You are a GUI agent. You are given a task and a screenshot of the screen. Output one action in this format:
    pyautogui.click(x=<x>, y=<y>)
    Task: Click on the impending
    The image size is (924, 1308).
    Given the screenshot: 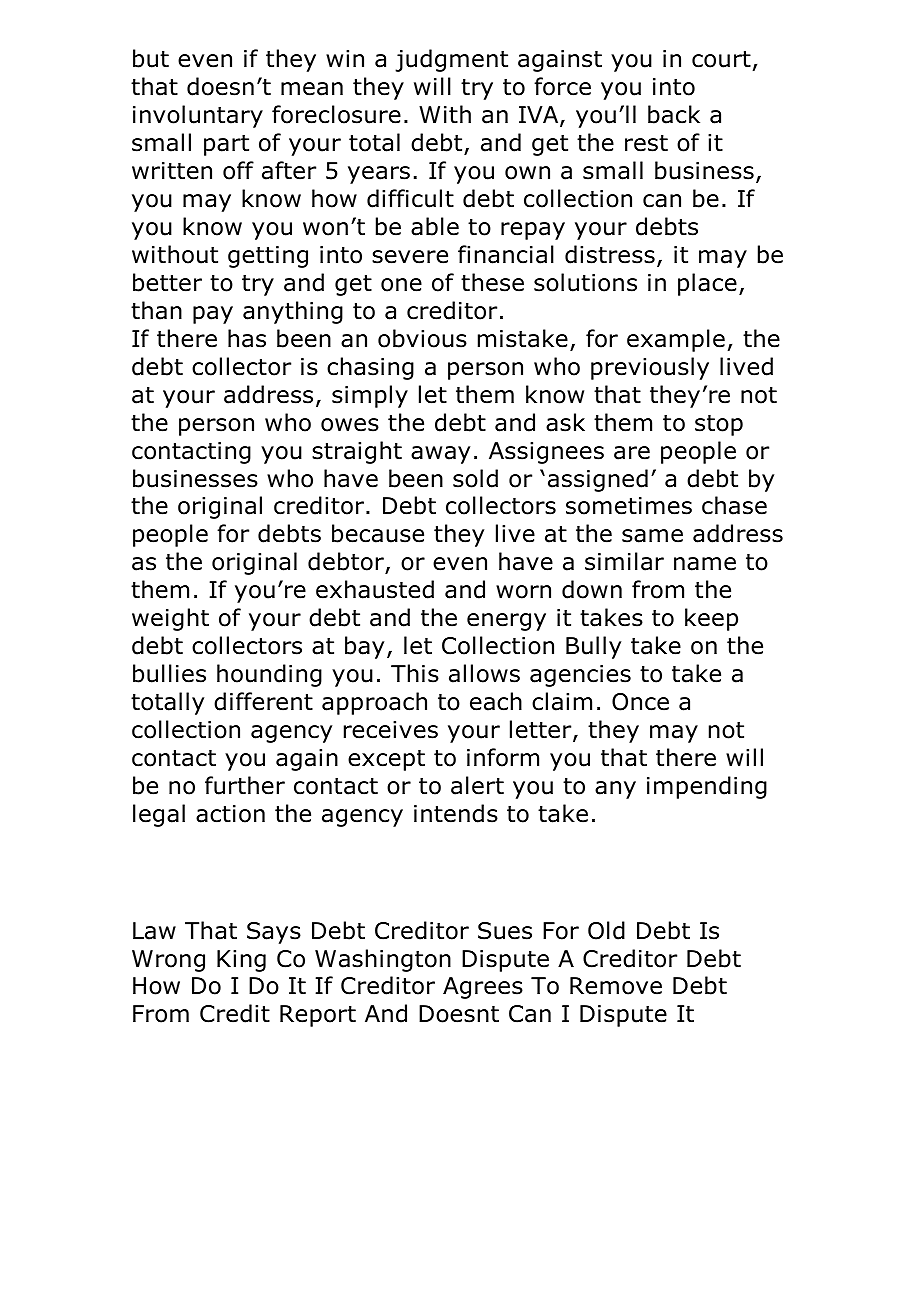 What is the action you would take?
    pyautogui.click(x=707, y=787)
